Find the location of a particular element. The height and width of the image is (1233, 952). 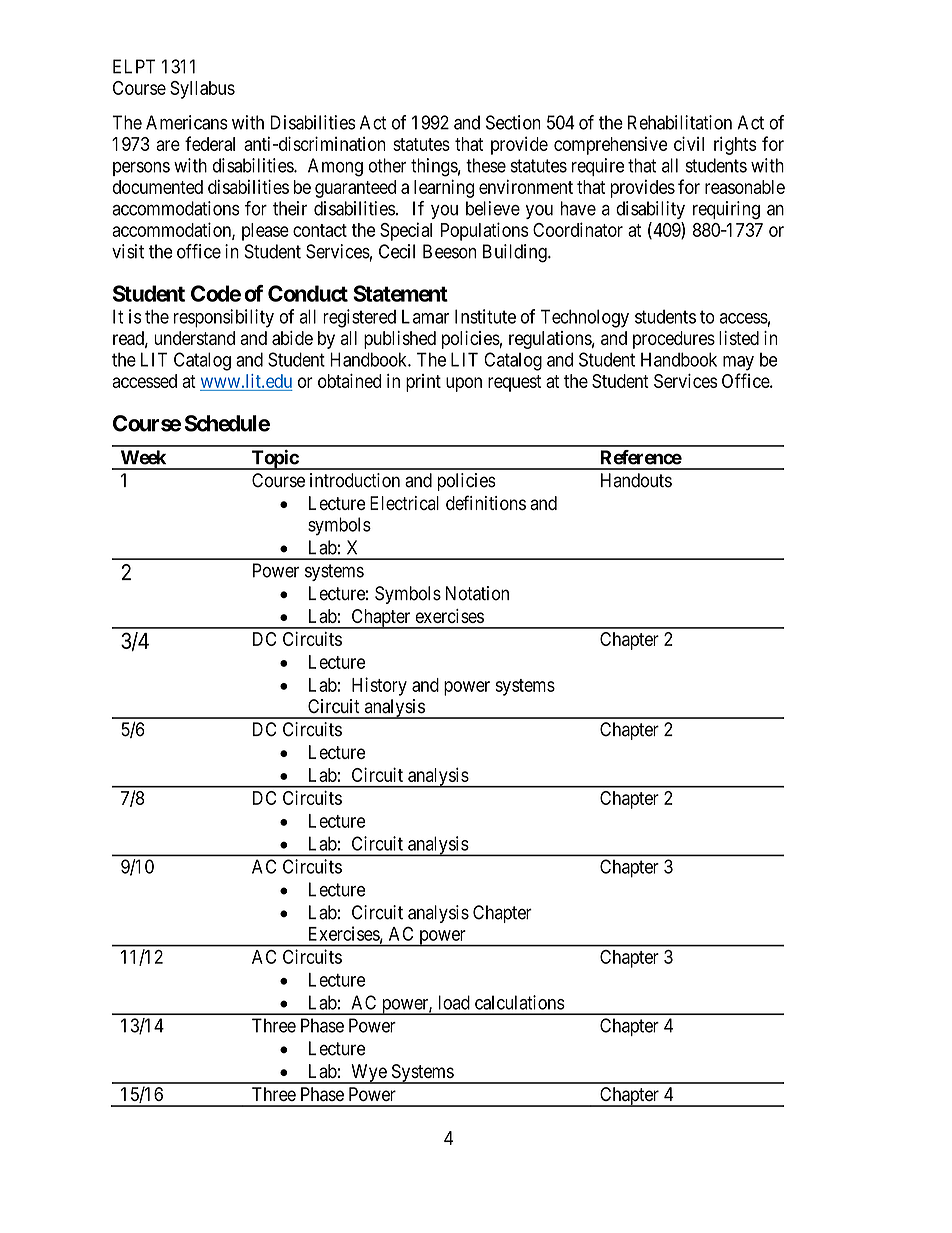

Wye is located at coordinates (368, 1074).
